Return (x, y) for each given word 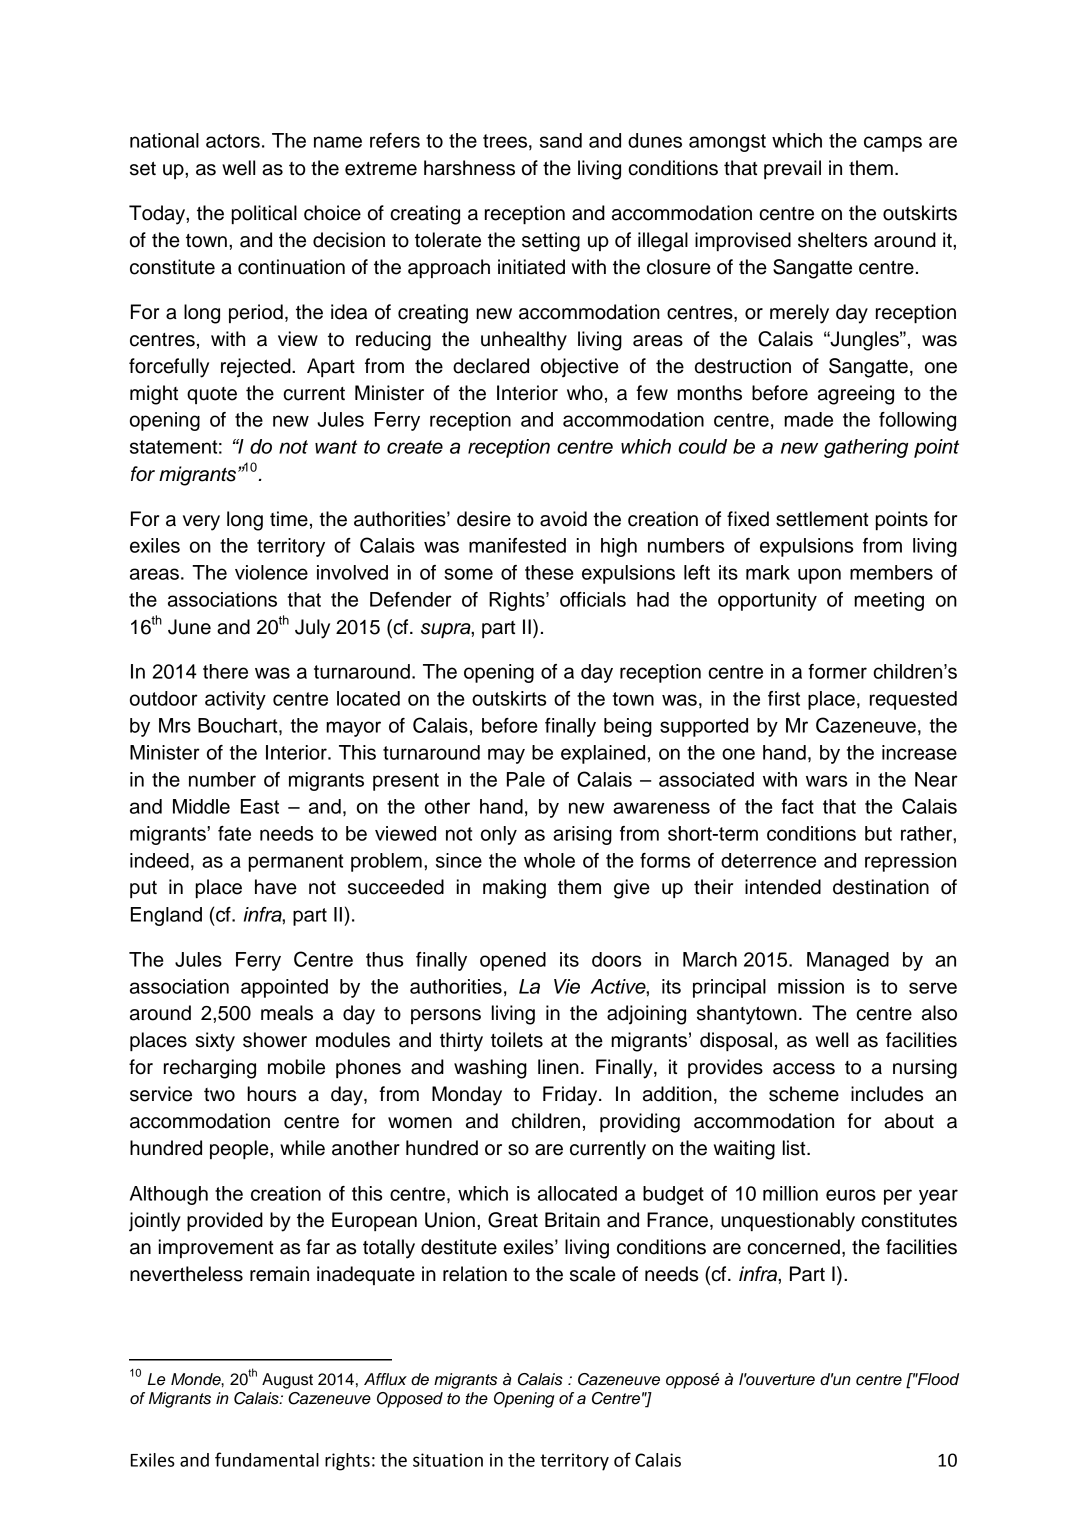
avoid (563, 519)
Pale (526, 779)
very (201, 523)
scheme (804, 1094)
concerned (793, 1247)
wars (826, 781)
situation (448, 1460)
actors (233, 141)
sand (561, 140)
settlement (822, 519)
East (260, 806)
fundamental (267, 1459)
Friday (571, 1096)
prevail (792, 169)
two (219, 1095)
